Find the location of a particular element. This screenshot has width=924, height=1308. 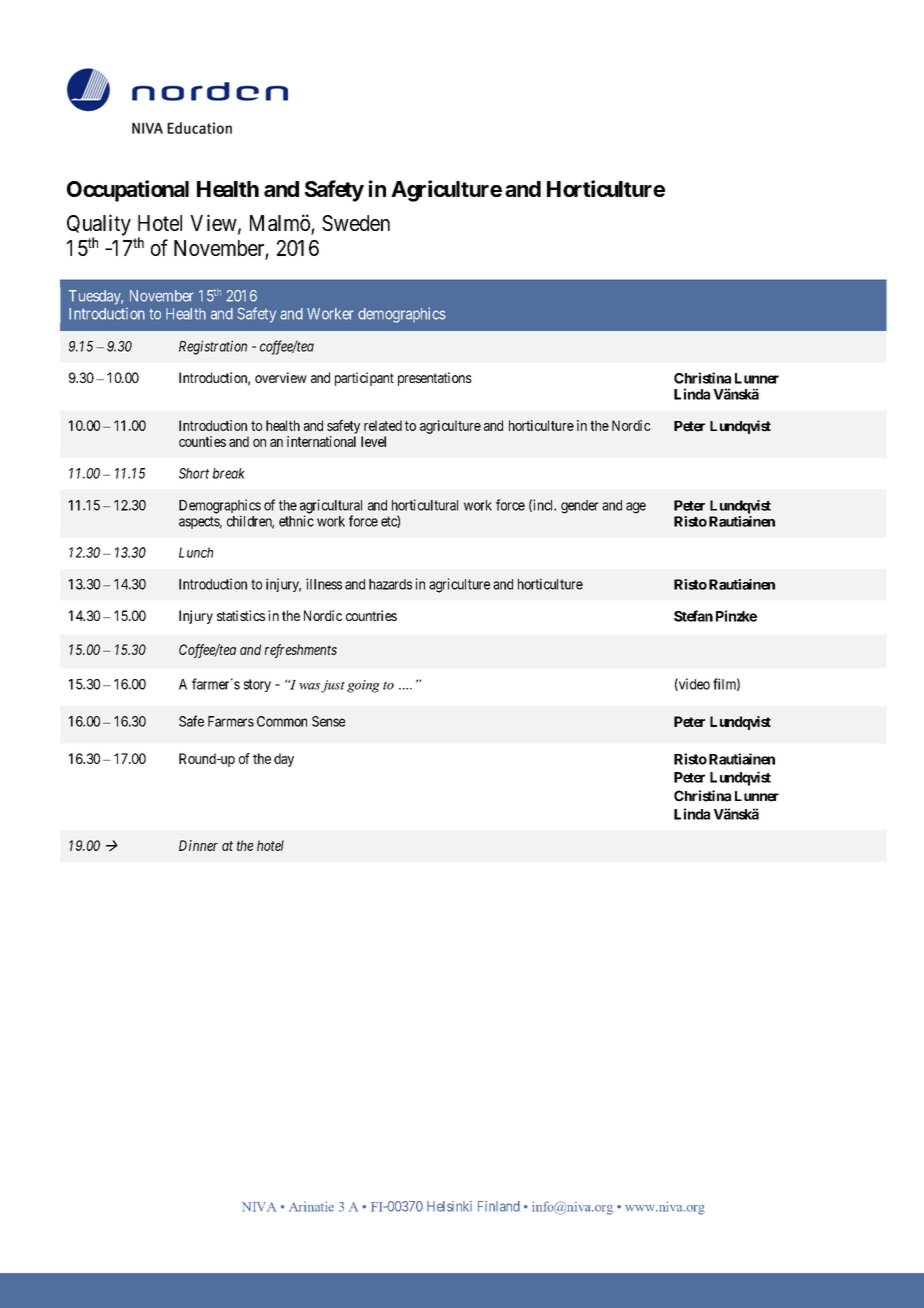

Occupational is located at coordinates (128, 191).
